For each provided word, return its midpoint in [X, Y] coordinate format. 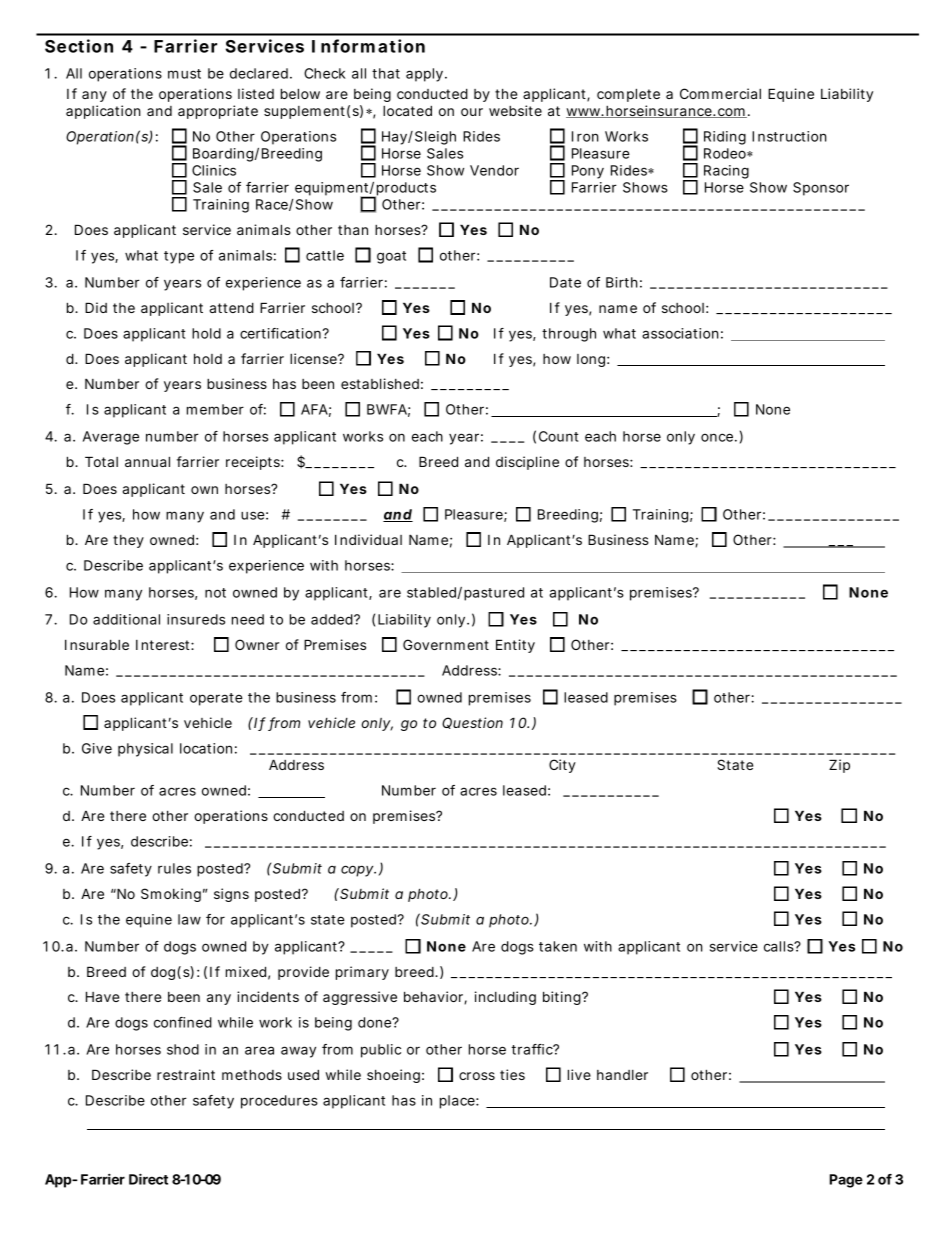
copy [358, 871]
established [380, 383]
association [680, 333]
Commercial [720, 93]
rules [174, 868]
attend [231, 307]
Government [446, 644]
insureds [196, 619]
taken [558, 946]
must [184, 74]
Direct [148, 1179]
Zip [839, 766]
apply [424, 75]
